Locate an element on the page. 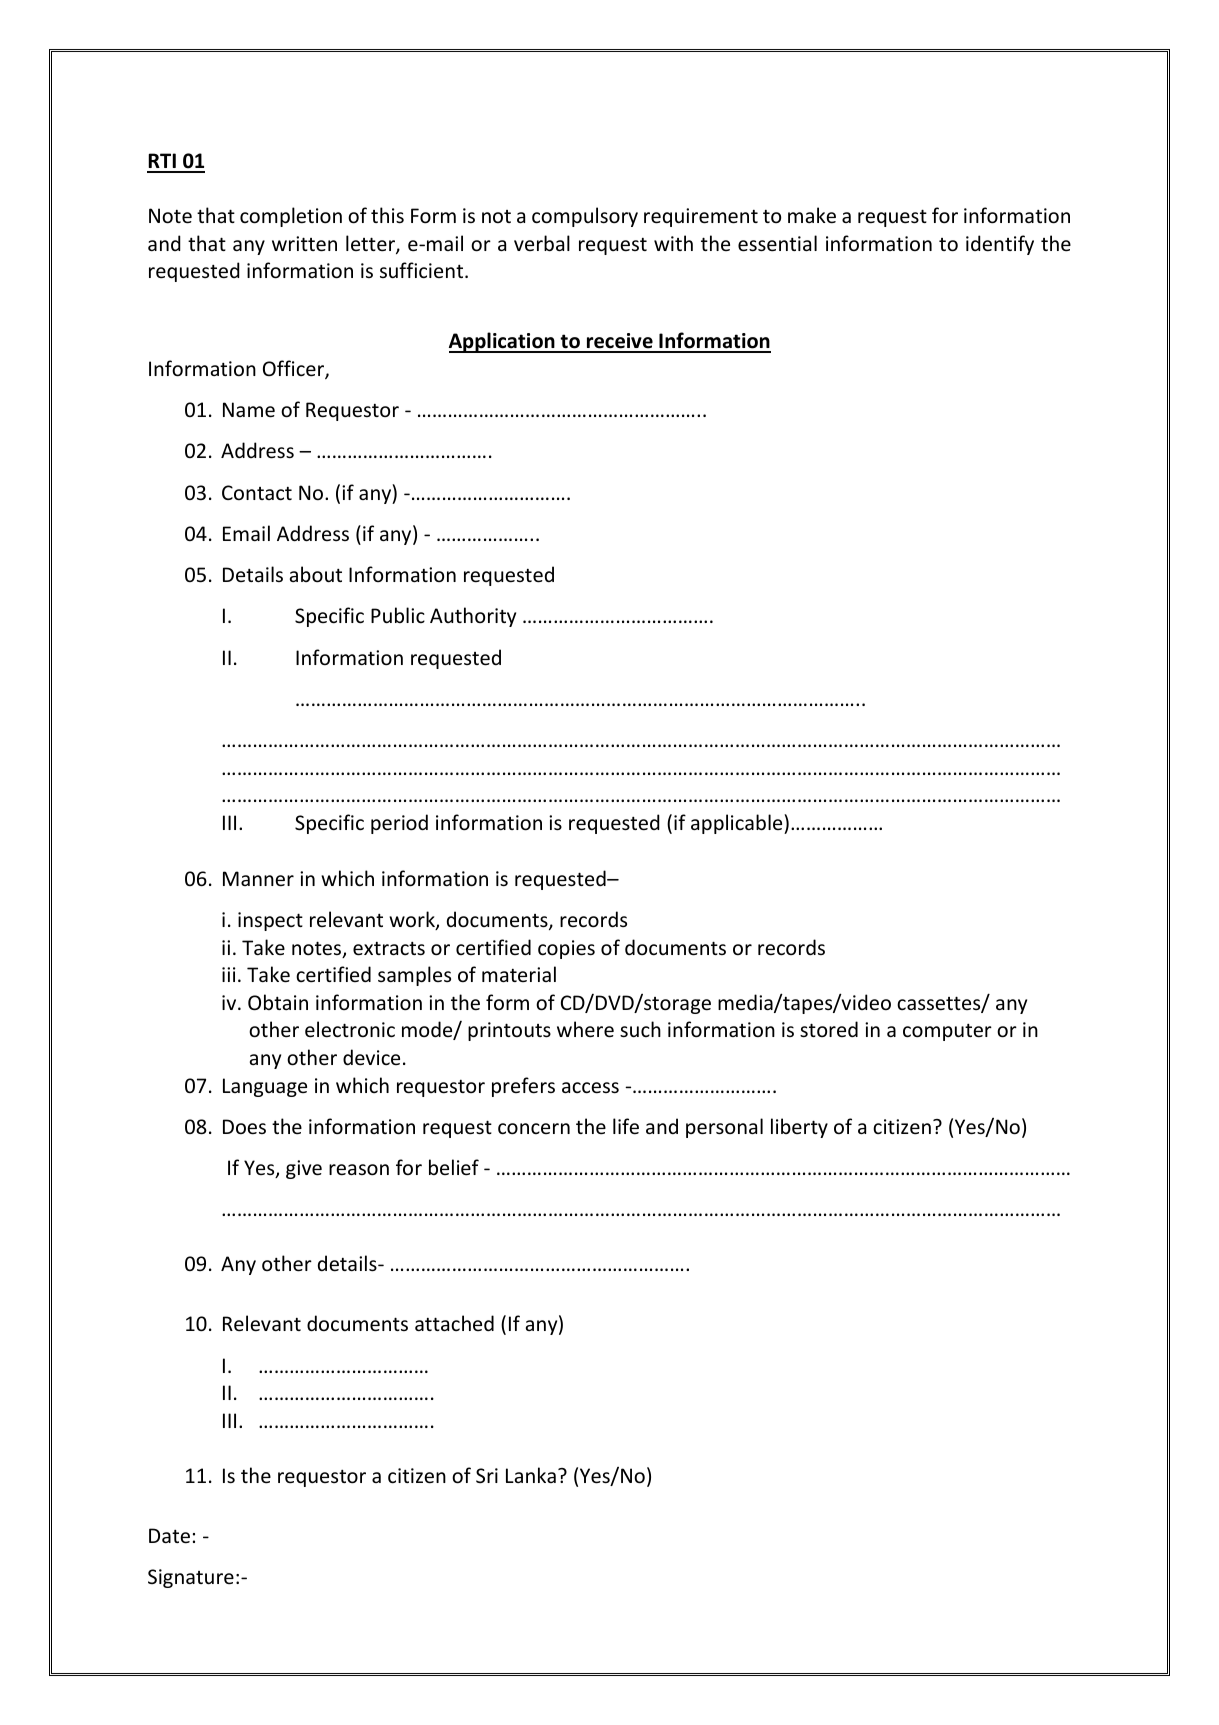 Image resolution: width=1219 pixels, height=1725 pixels. identify is located at coordinates (1000, 245).
